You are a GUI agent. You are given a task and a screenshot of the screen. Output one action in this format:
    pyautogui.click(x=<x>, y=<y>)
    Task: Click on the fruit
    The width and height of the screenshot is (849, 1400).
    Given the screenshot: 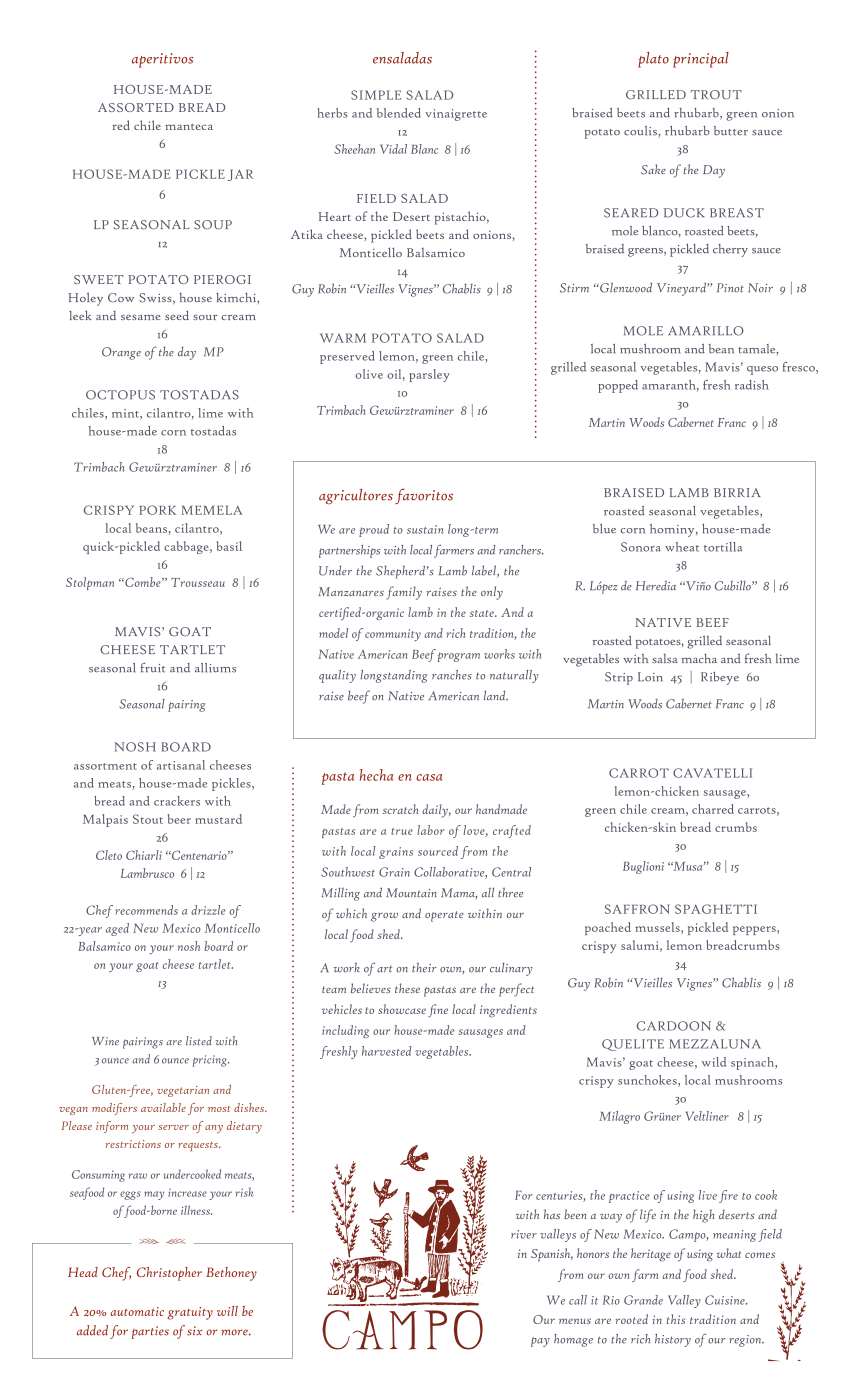 What is the action you would take?
    pyautogui.click(x=152, y=667)
